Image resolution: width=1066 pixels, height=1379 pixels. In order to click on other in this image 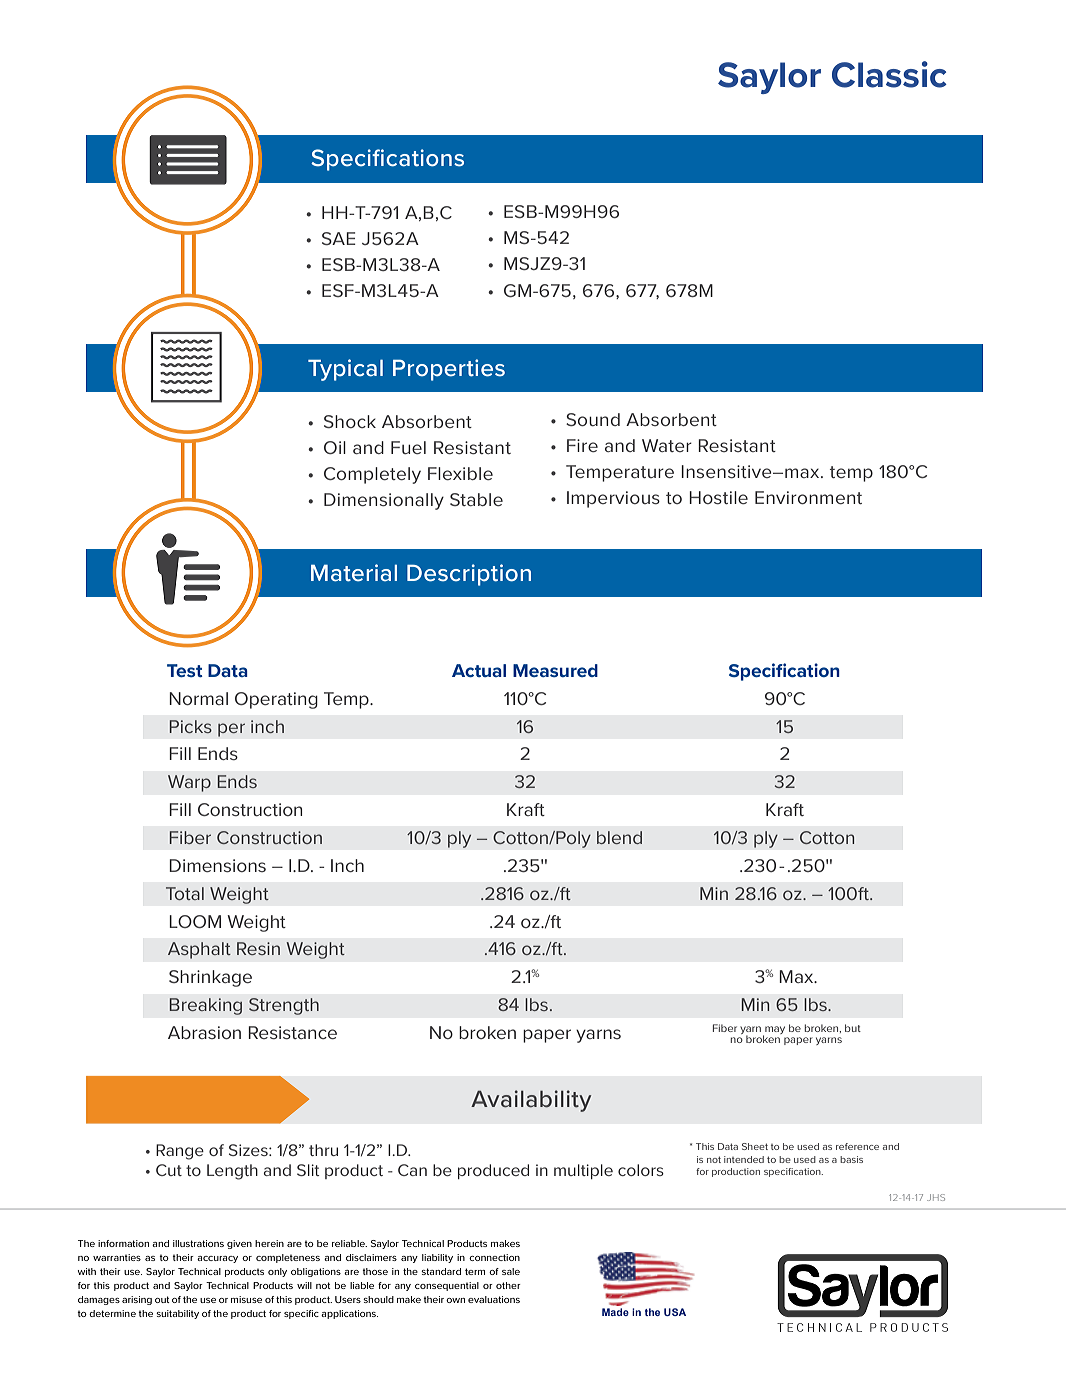, I will do `click(508, 1285)`.
